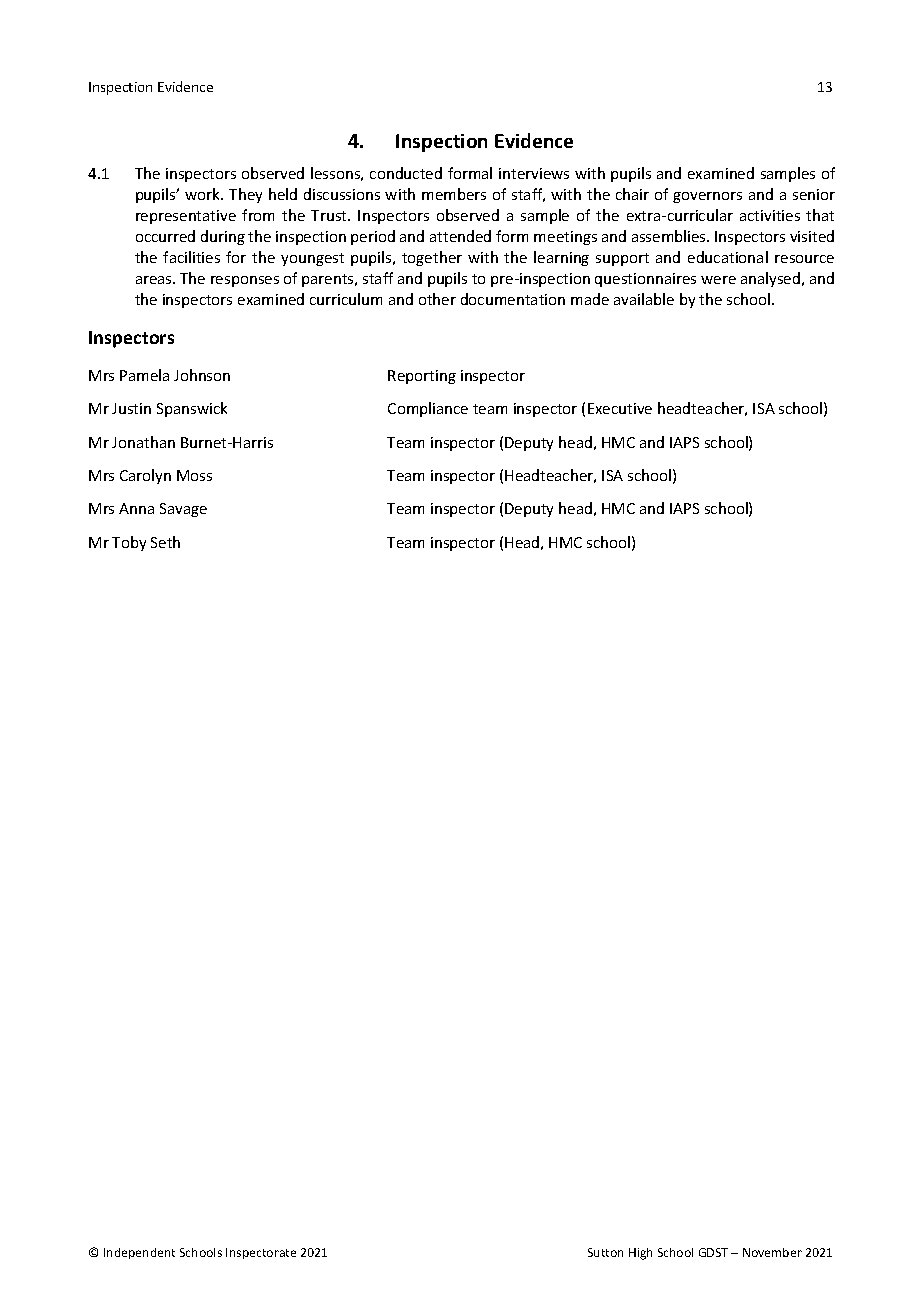  What do you see at coordinates (620, 408) in the screenshot?
I see `Executive` at bounding box center [620, 408].
